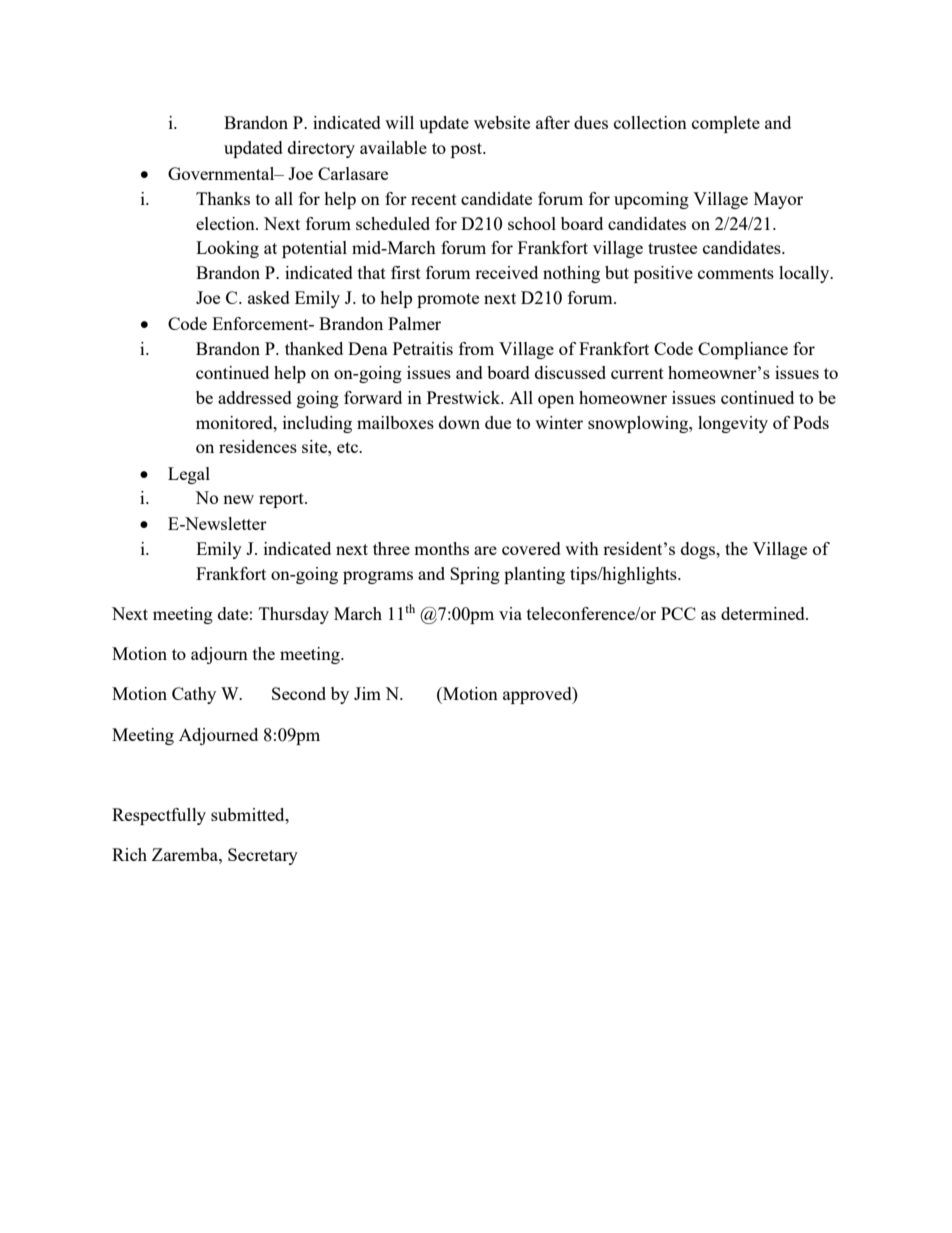 The image size is (952, 1233). What do you see at coordinates (743, 350) in the document?
I see `Compliance` at bounding box center [743, 350].
